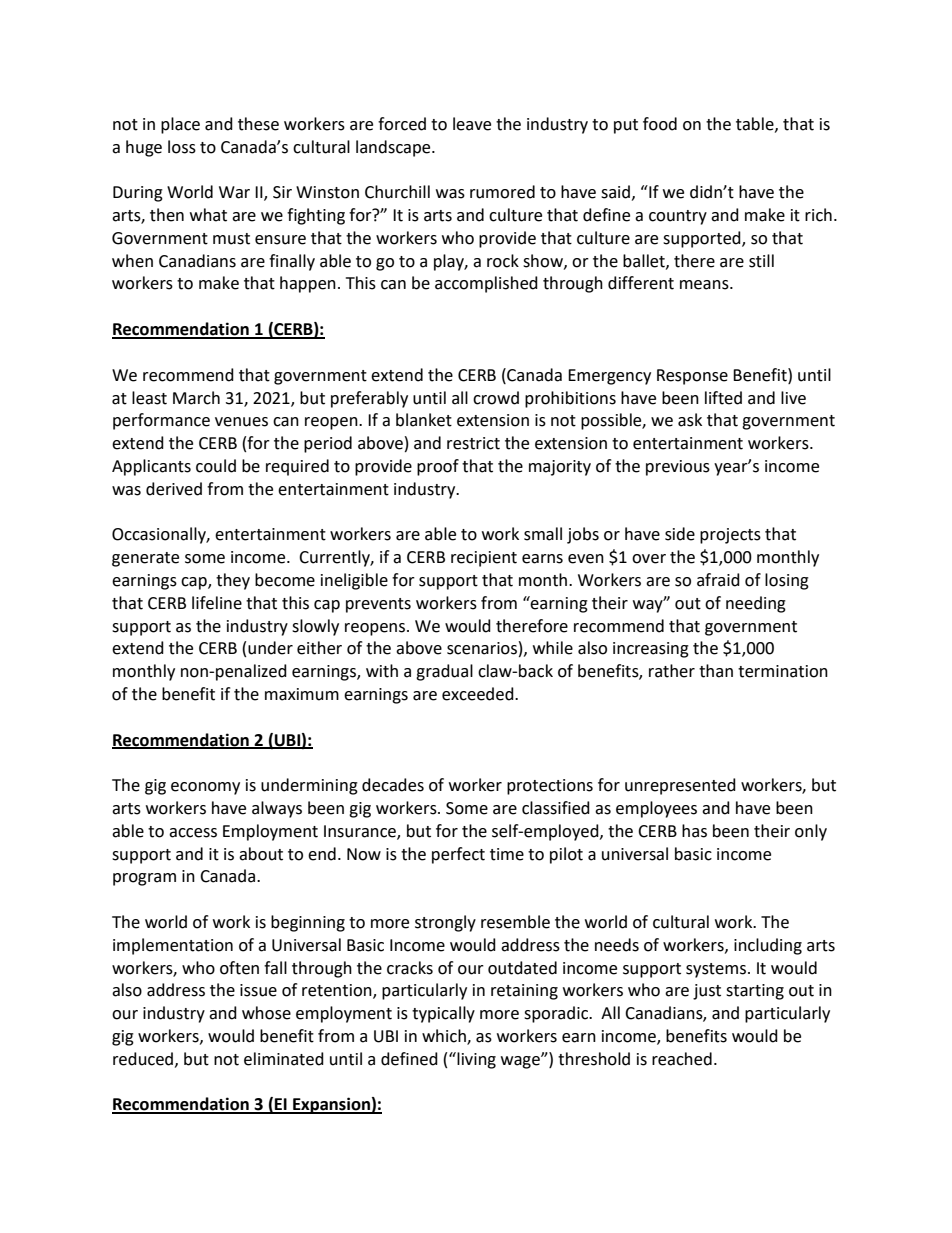  What do you see at coordinates (660, 124) in the screenshot?
I see `food` at bounding box center [660, 124].
